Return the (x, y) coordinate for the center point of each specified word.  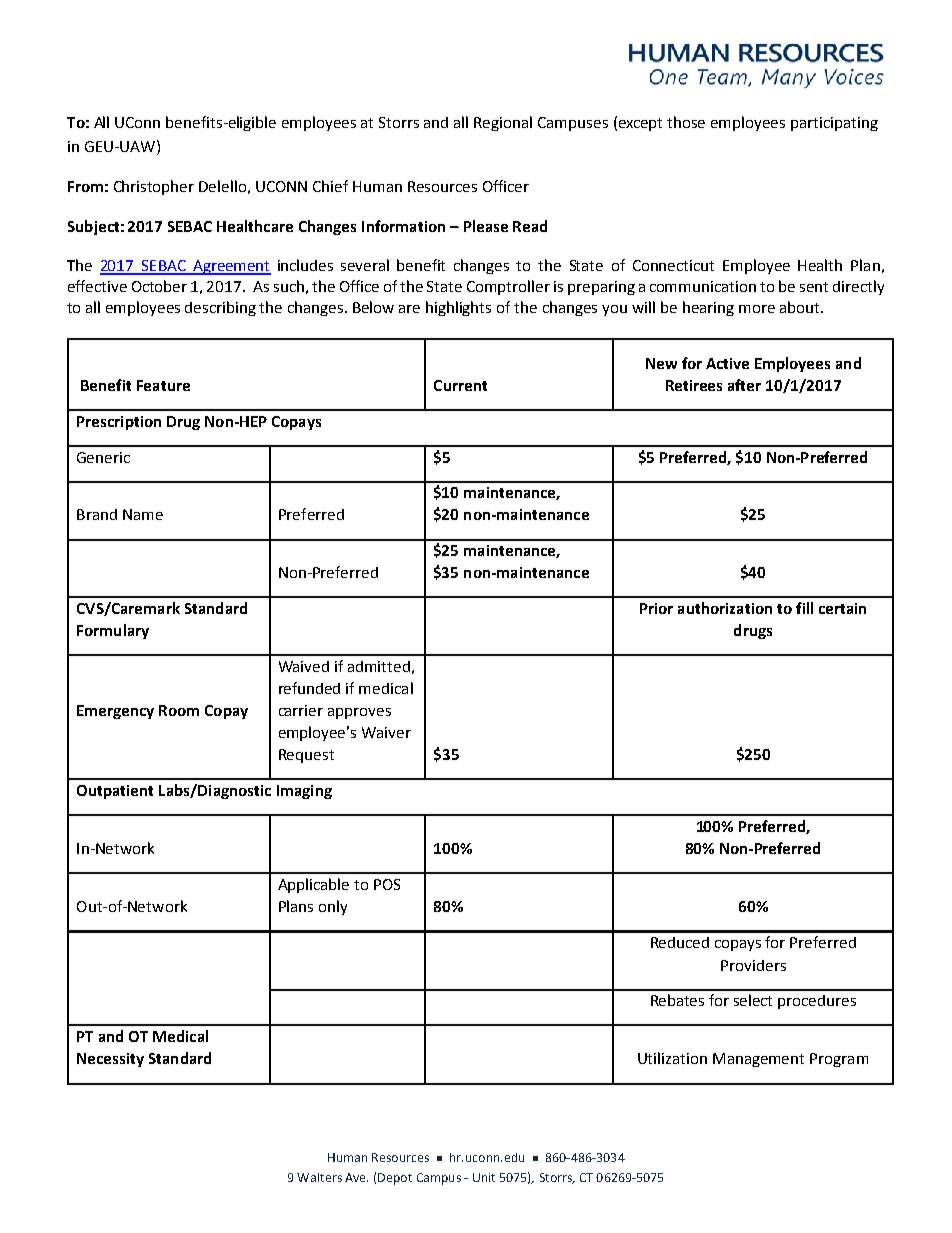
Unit (484, 1177)
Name (143, 514)
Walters (319, 1177)
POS (387, 884)
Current (460, 385)
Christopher (154, 187)
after (744, 385)
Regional (503, 123)
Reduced (680, 942)
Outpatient (115, 792)
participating (834, 124)
